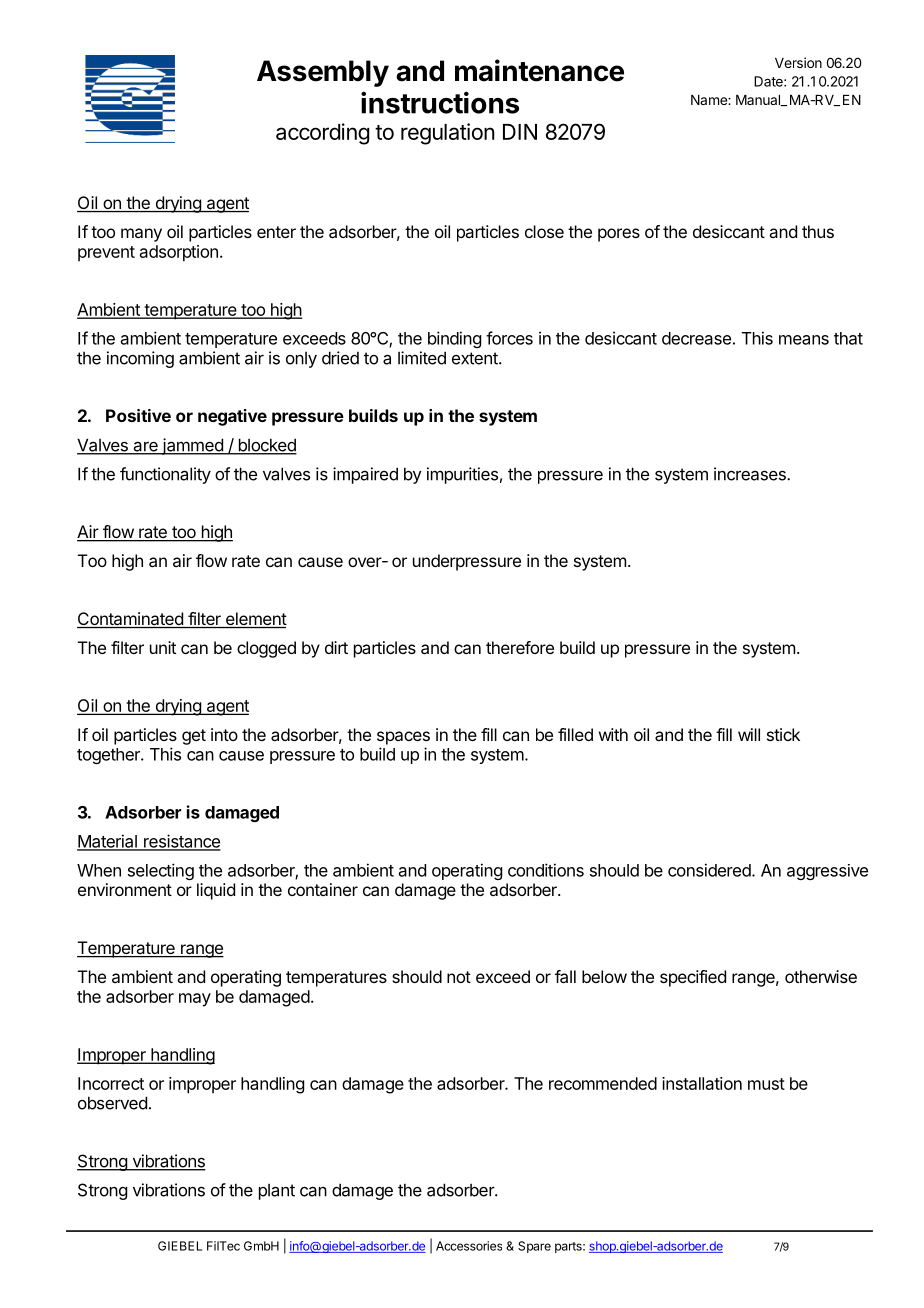 The image size is (924, 1308). I want to click on plant, so click(277, 1191).
